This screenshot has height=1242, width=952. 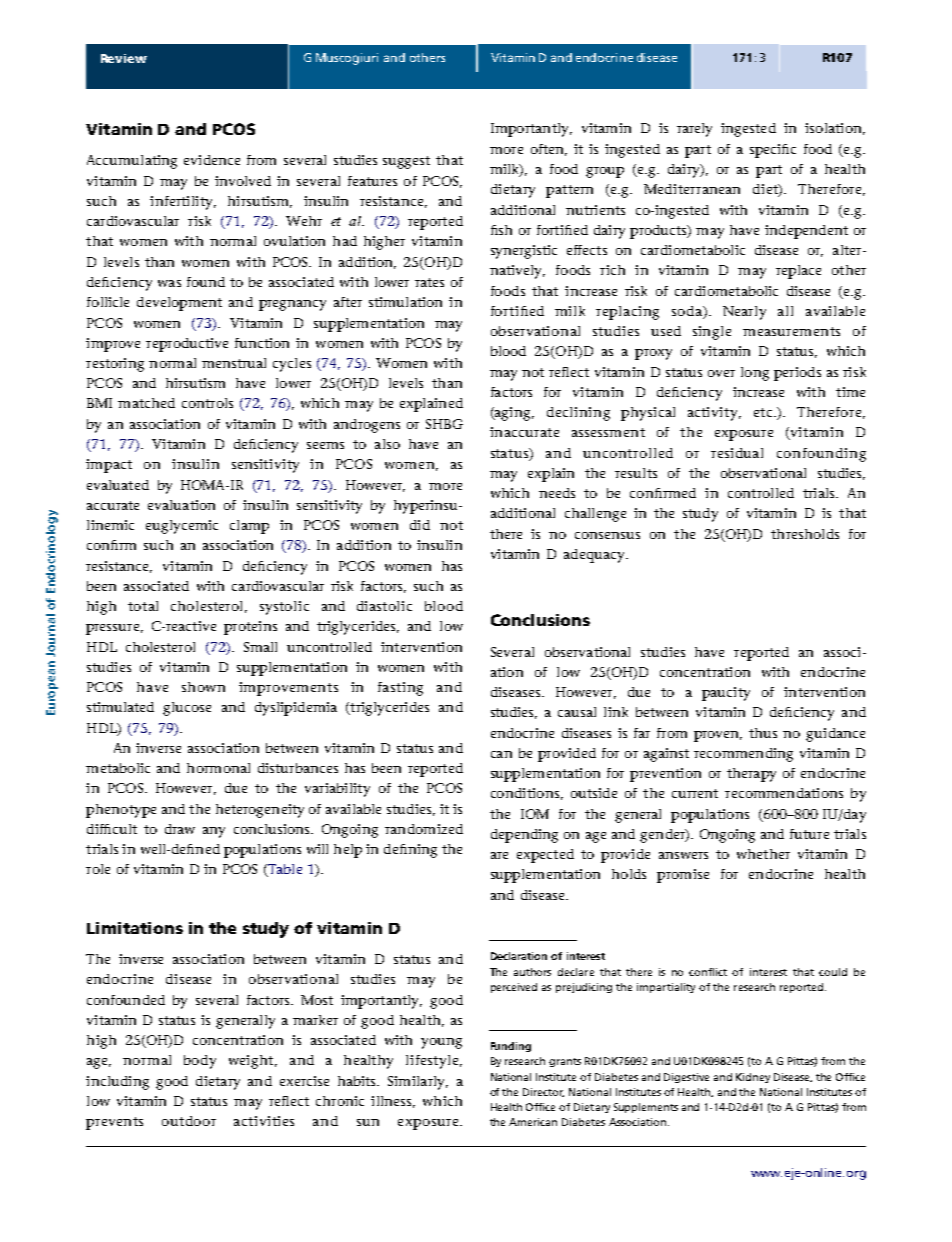 I want to click on defining, so click(x=410, y=851).
